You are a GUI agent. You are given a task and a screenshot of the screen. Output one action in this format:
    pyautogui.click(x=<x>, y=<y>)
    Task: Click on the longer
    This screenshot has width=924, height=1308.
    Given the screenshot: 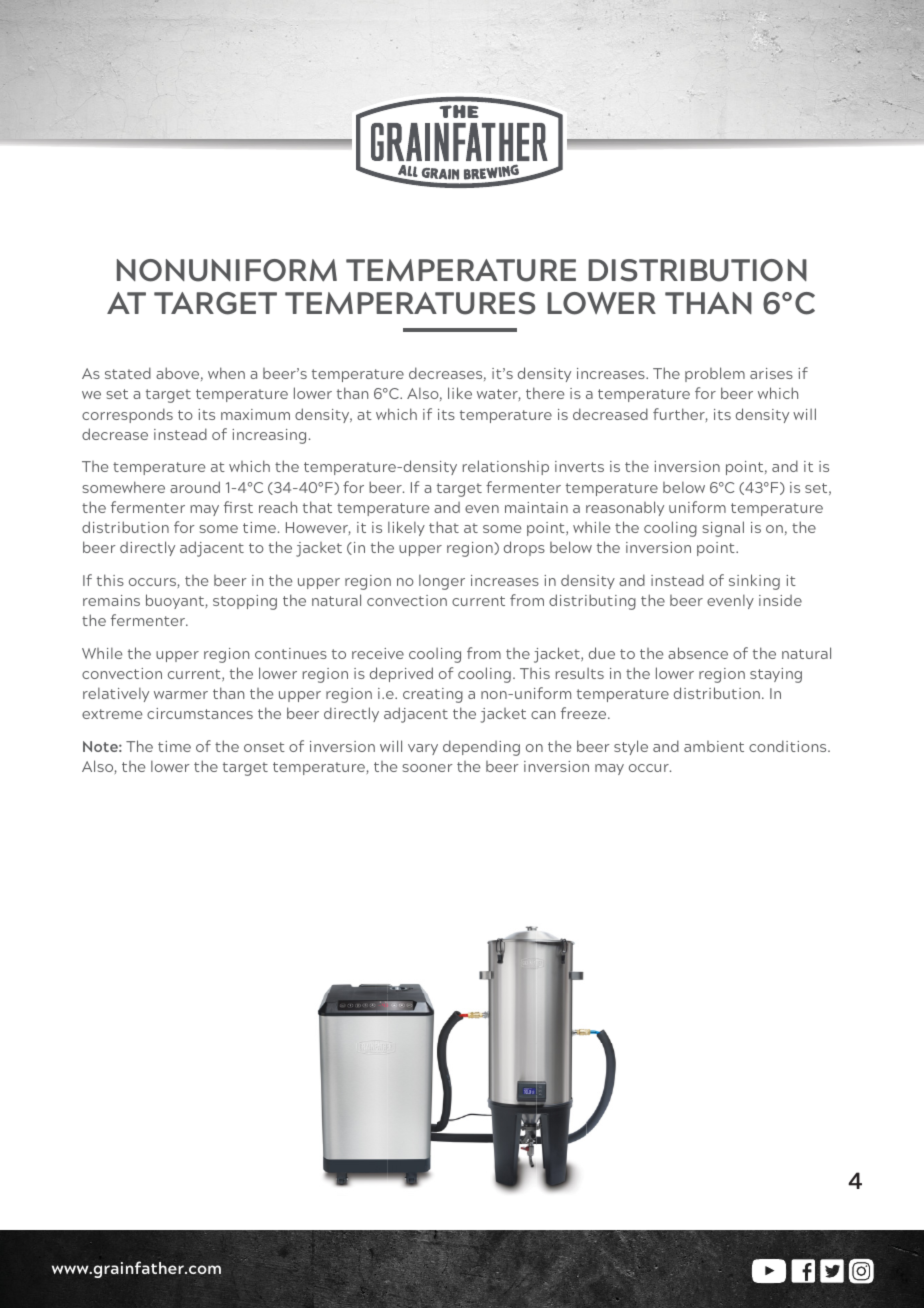 What is the action you would take?
    pyautogui.click(x=442, y=582)
